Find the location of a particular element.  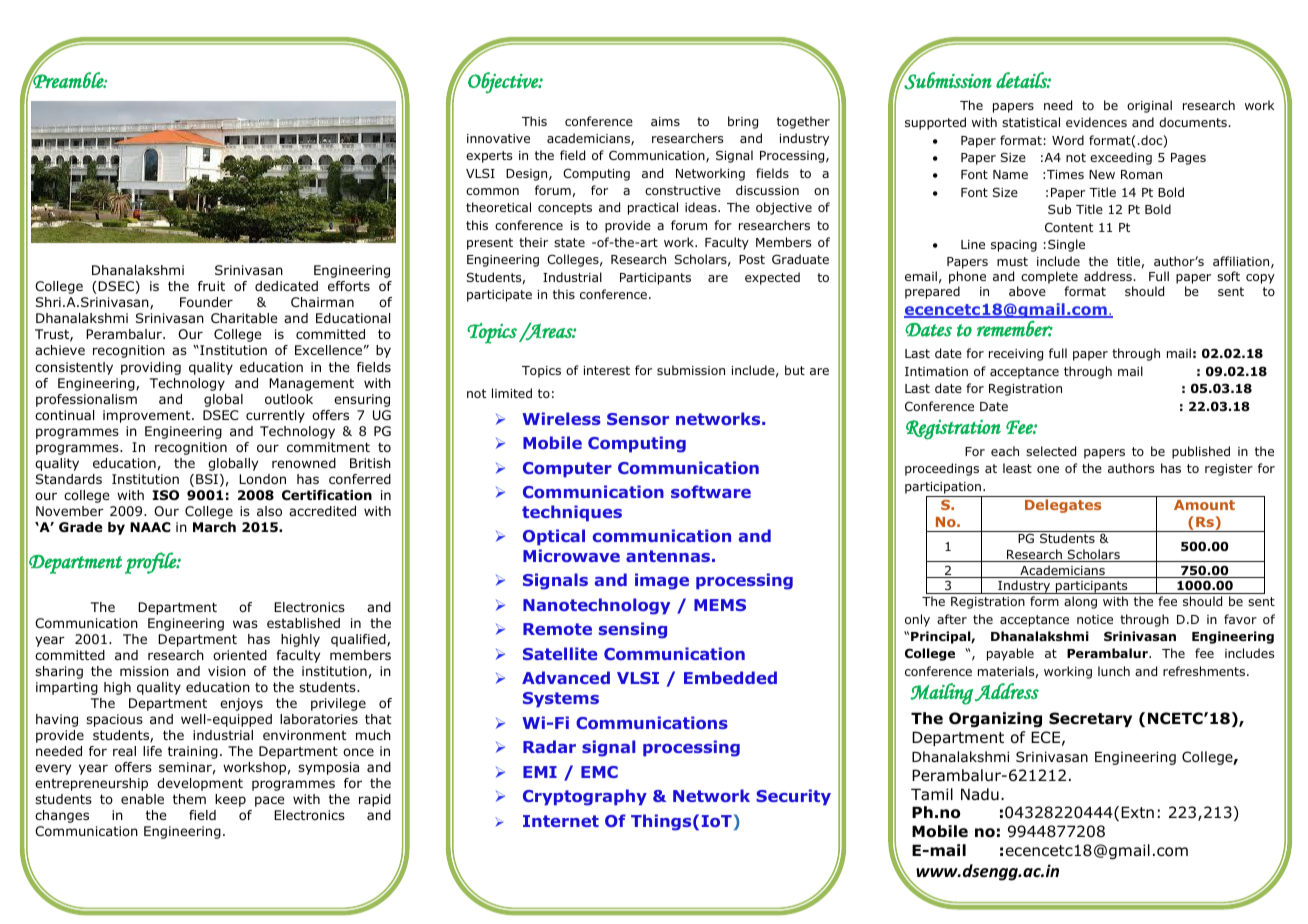

innovative is located at coordinates (498, 138).
